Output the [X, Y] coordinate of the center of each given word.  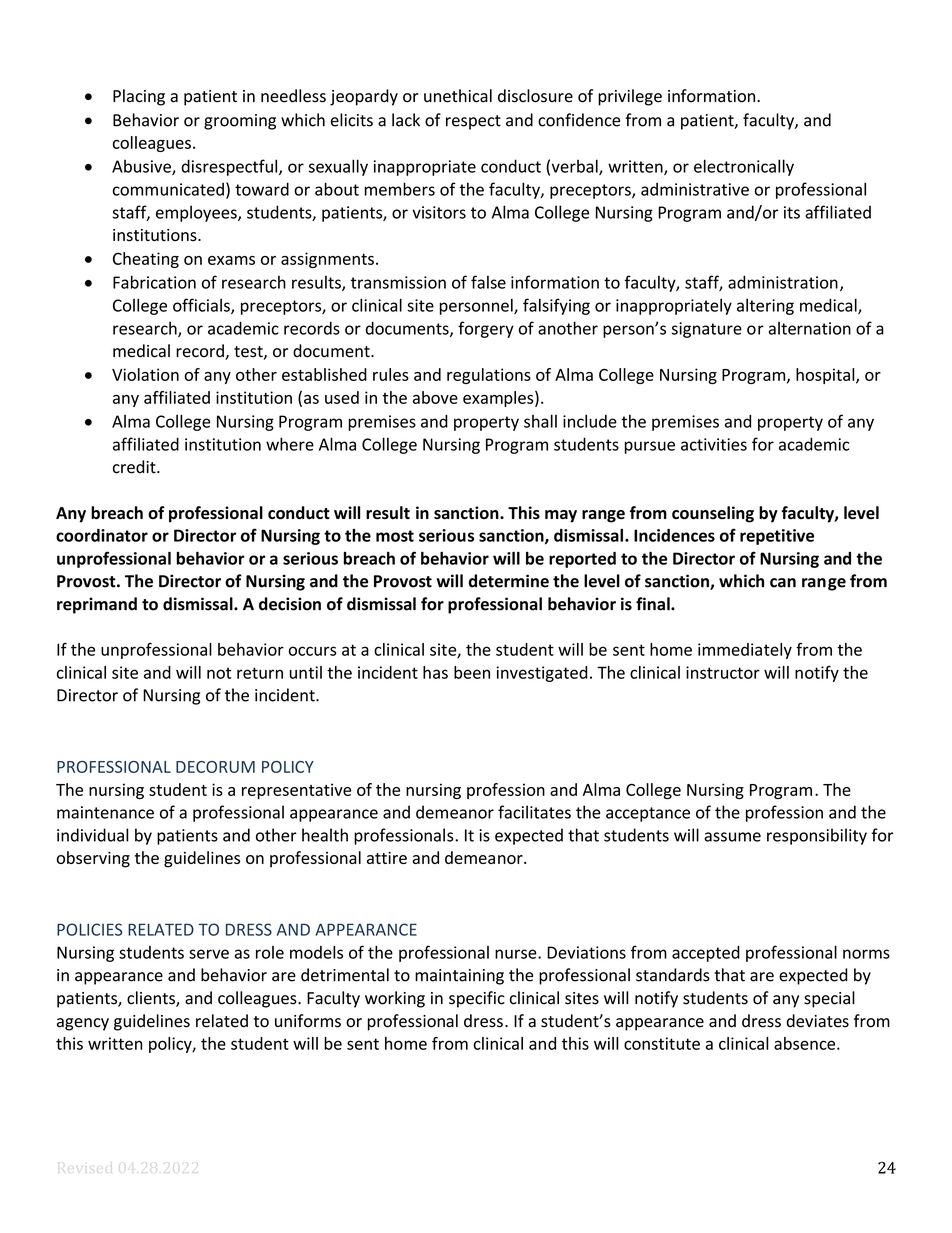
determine [509, 581]
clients [152, 999]
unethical [458, 96]
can [783, 583]
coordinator [102, 535]
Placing [139, 97]
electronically [744, 167]
